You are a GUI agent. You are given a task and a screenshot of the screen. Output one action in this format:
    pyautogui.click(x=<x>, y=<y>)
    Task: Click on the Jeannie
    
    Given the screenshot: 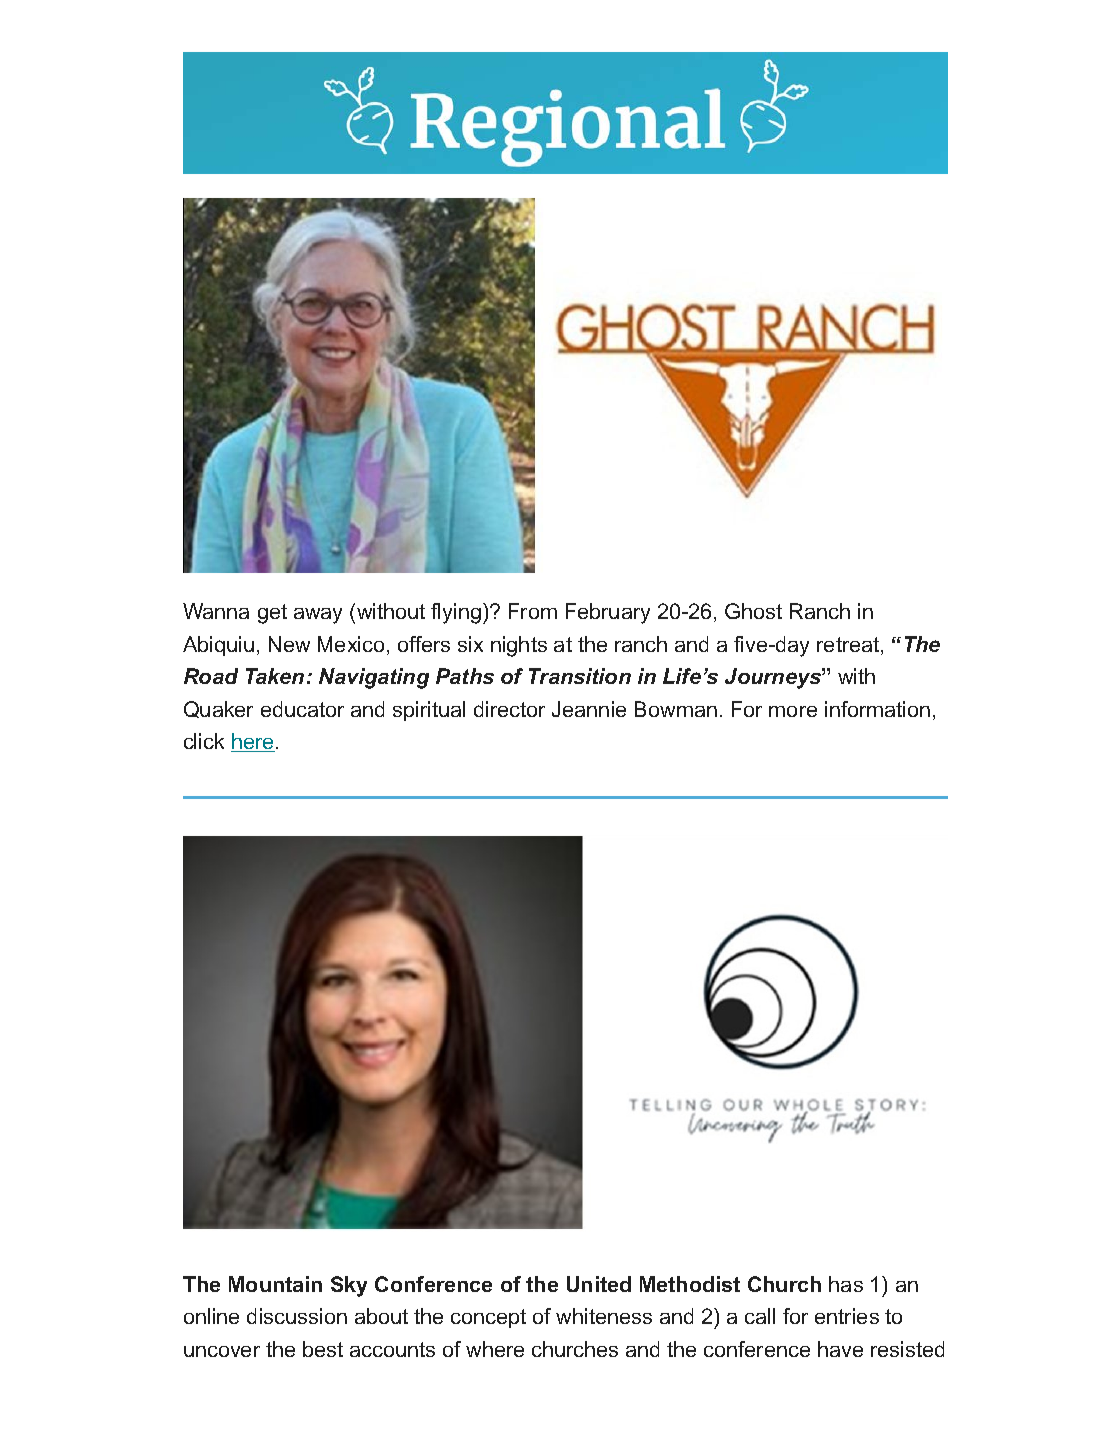 What is the action you would take?
    pyautogui.click(x=589, y=709)
